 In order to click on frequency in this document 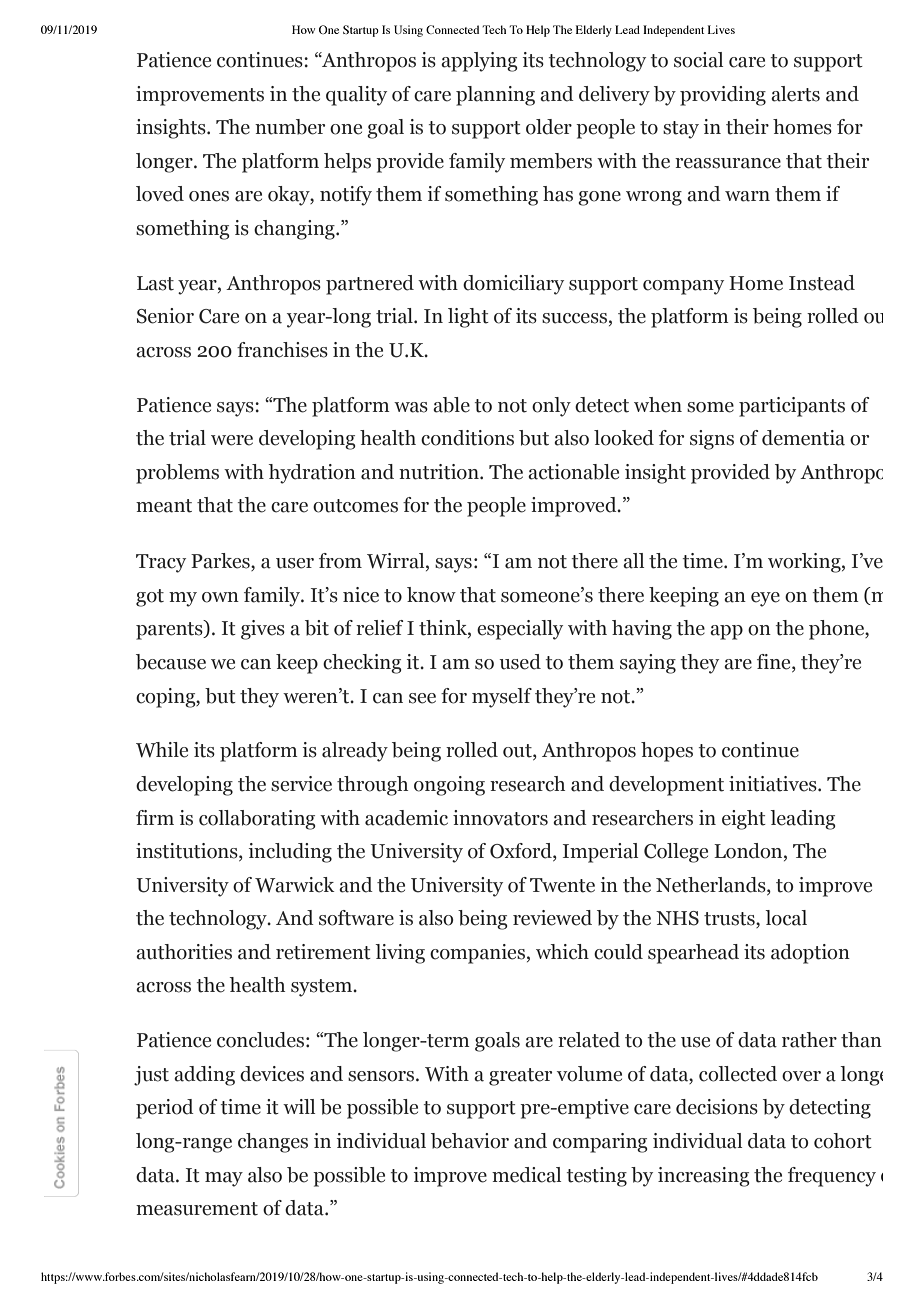, I will do `click(832, 1177)`.
